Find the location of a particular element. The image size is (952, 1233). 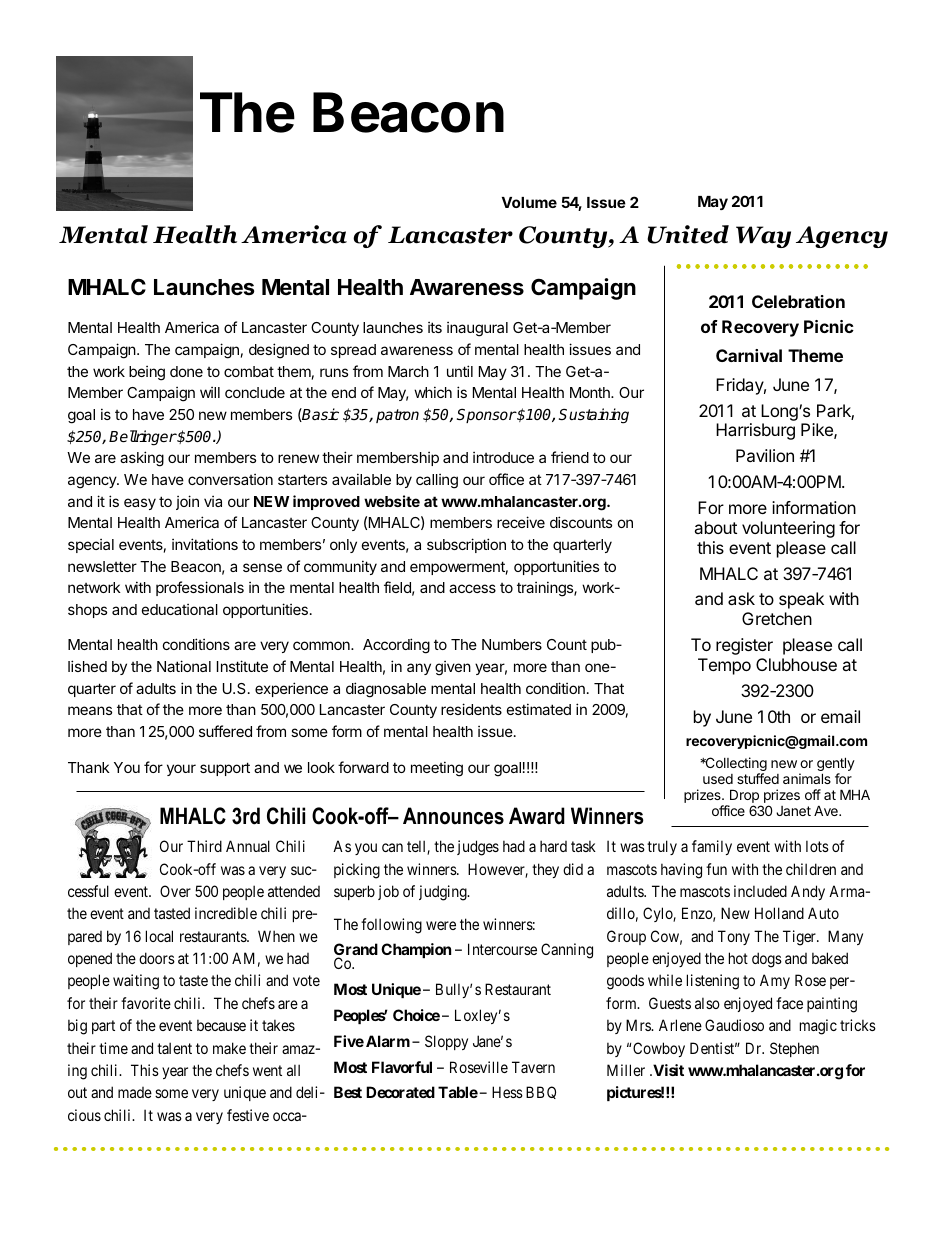

made is located at coordinates (135, 1092).
